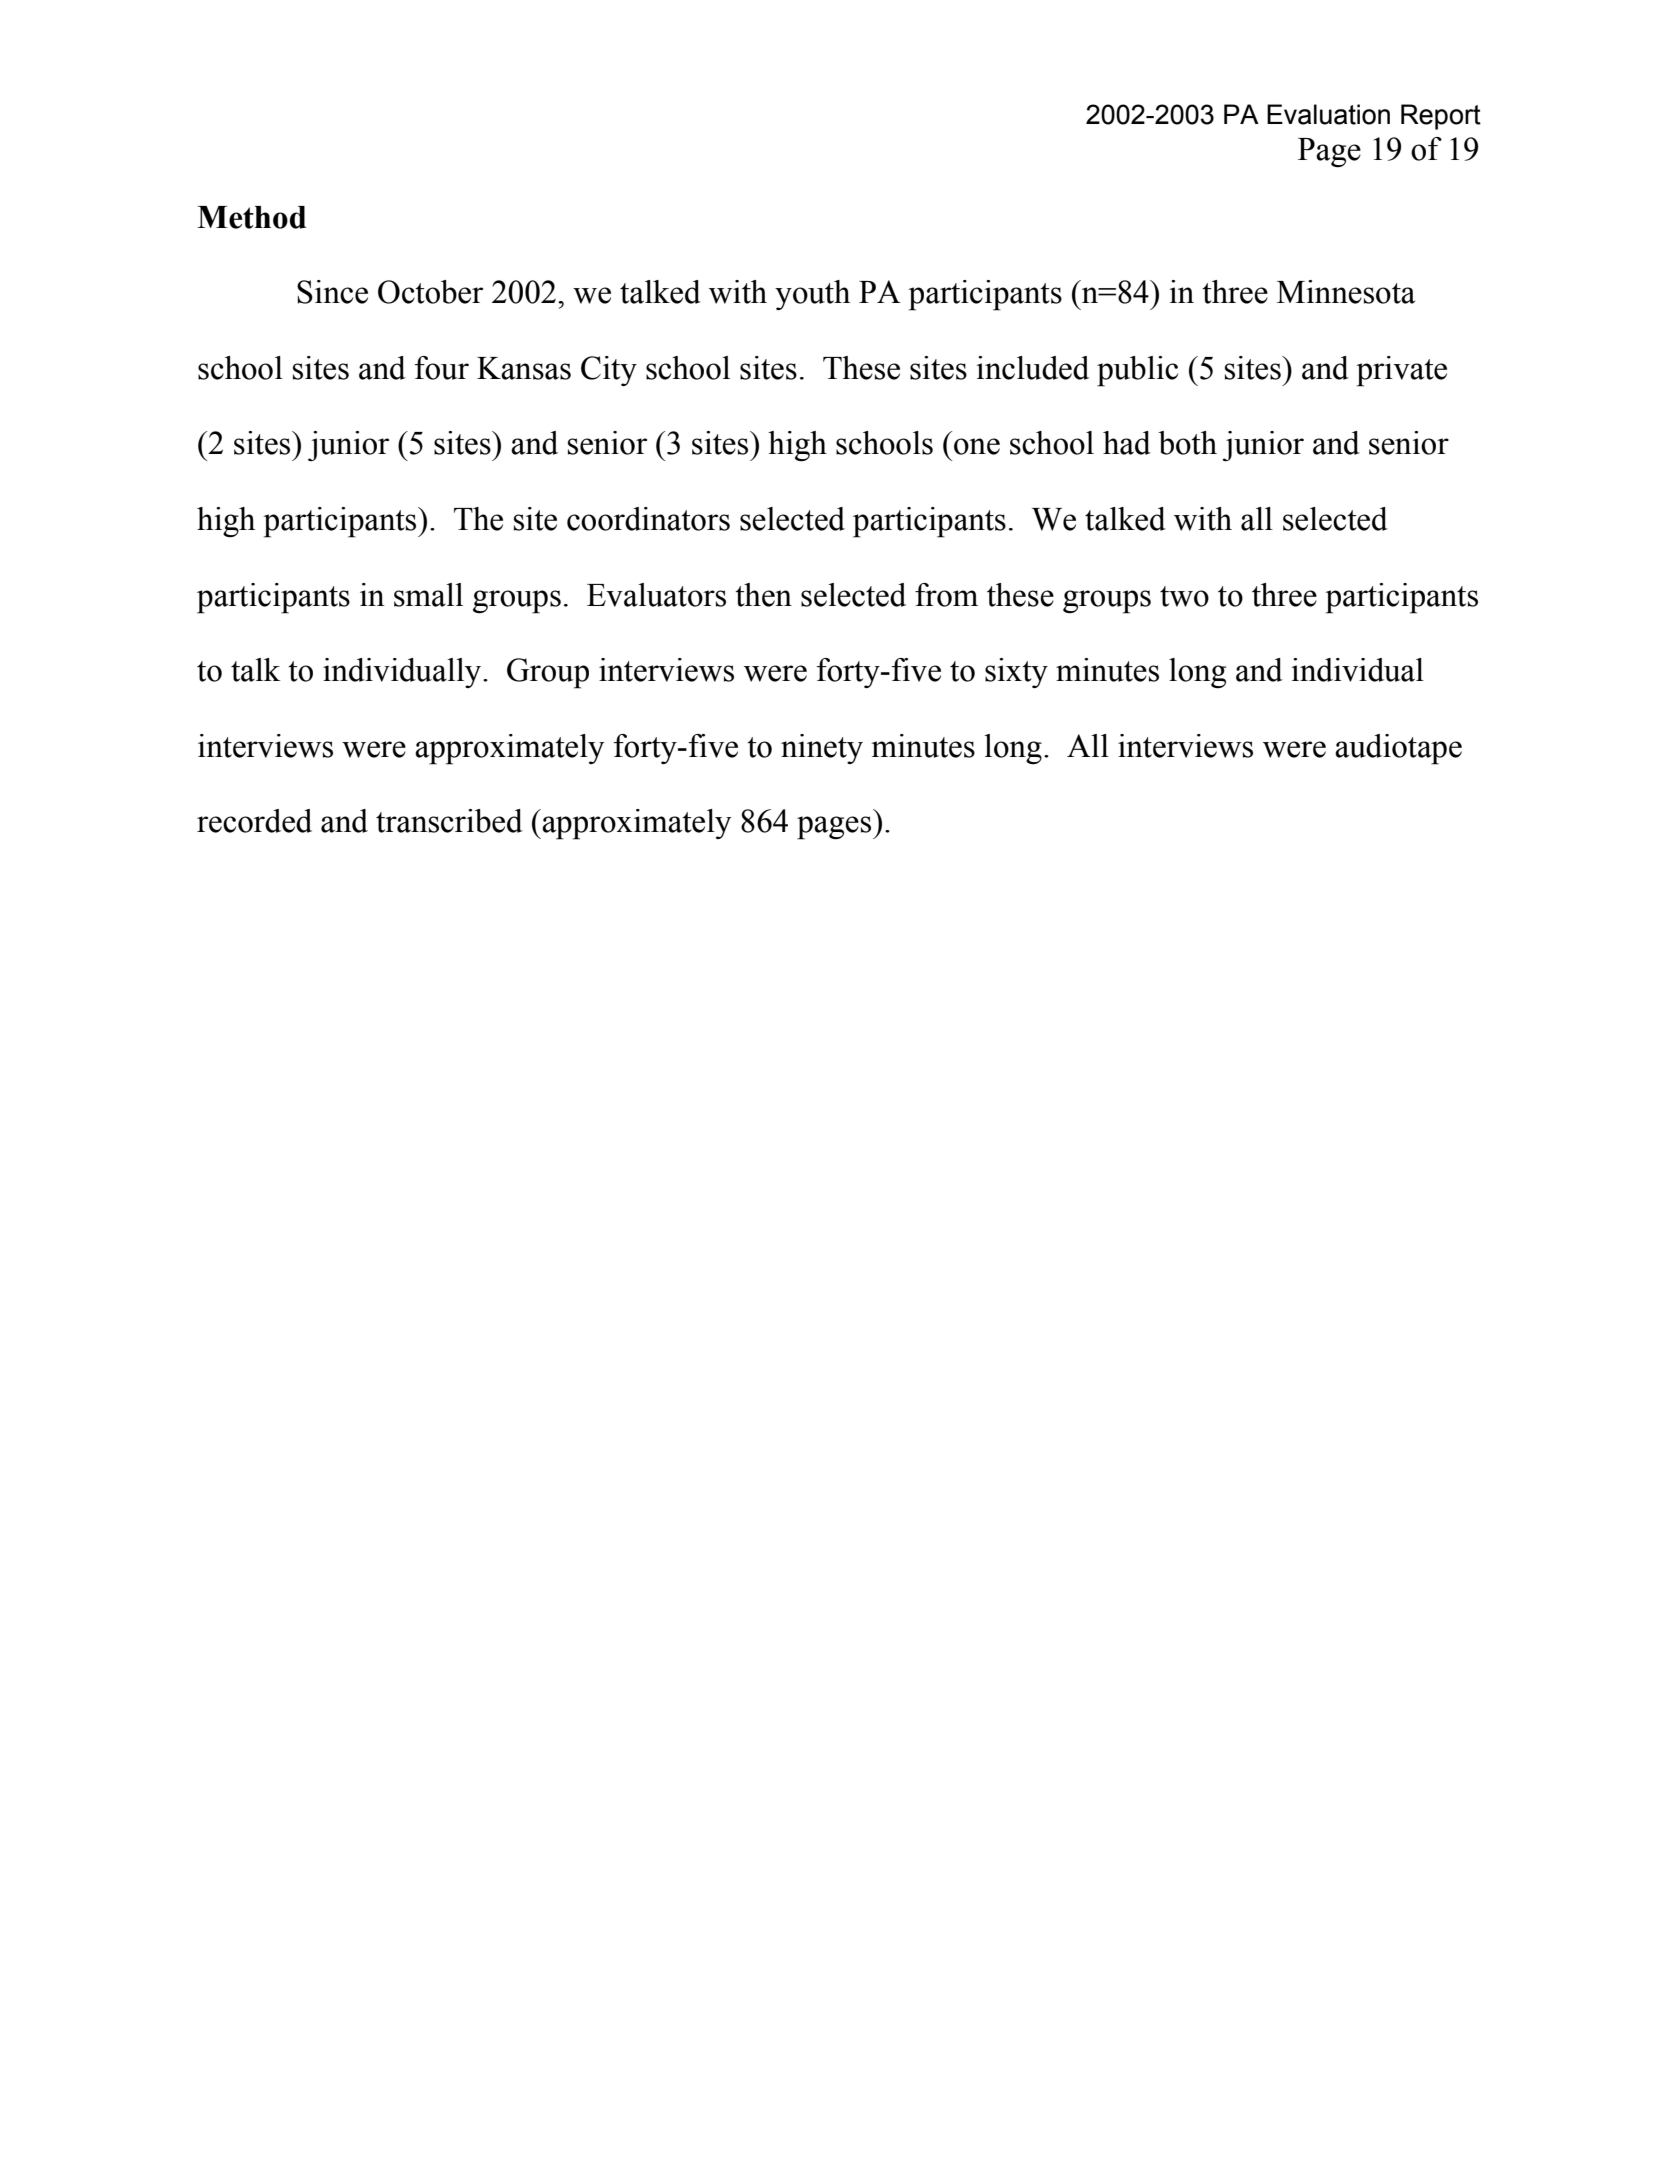 The height and width of the page is (2170, 1677). I want to click on Method, so click(251, 217).
